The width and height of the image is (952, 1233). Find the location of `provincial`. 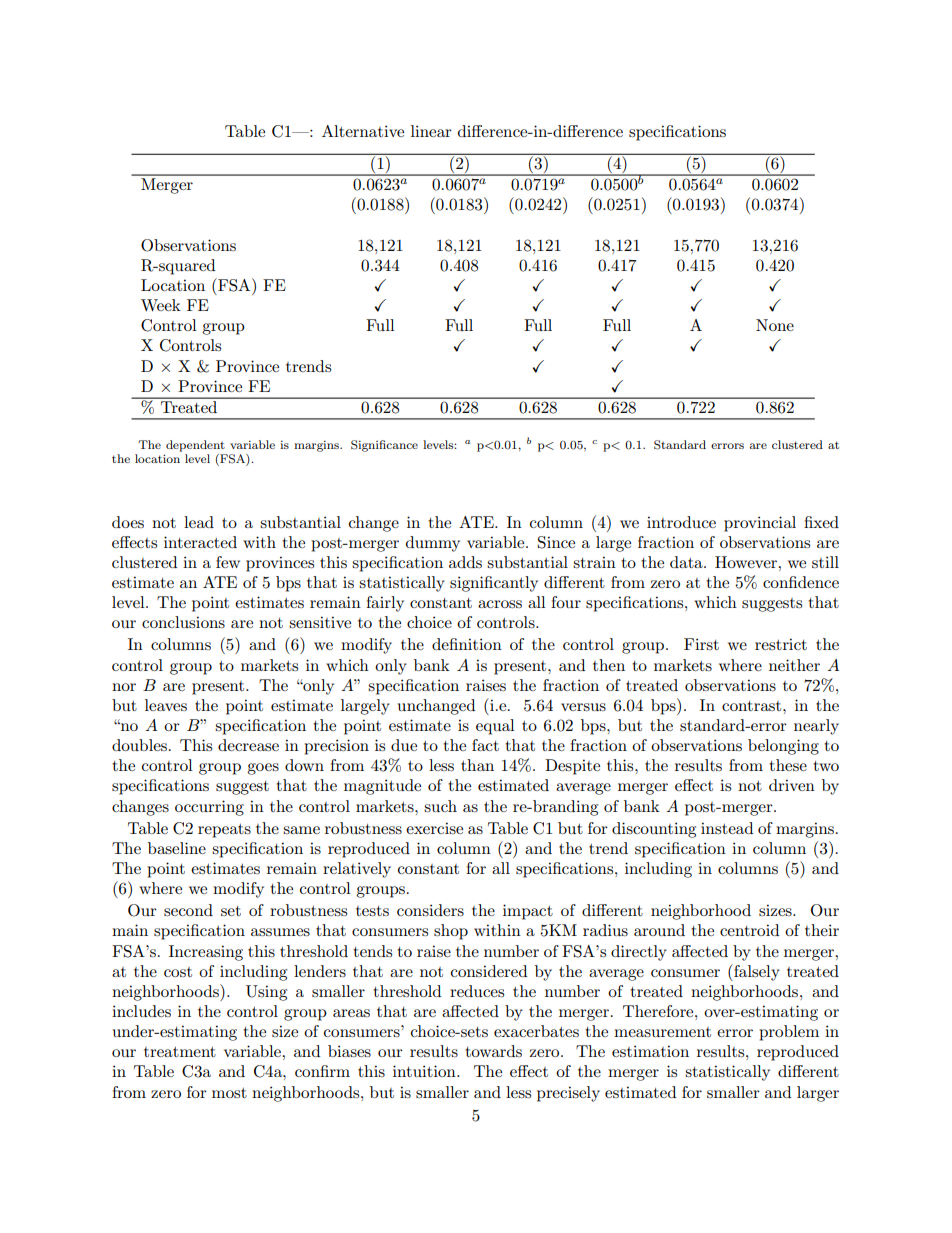

provincial is located at coordinates (760, 524).
